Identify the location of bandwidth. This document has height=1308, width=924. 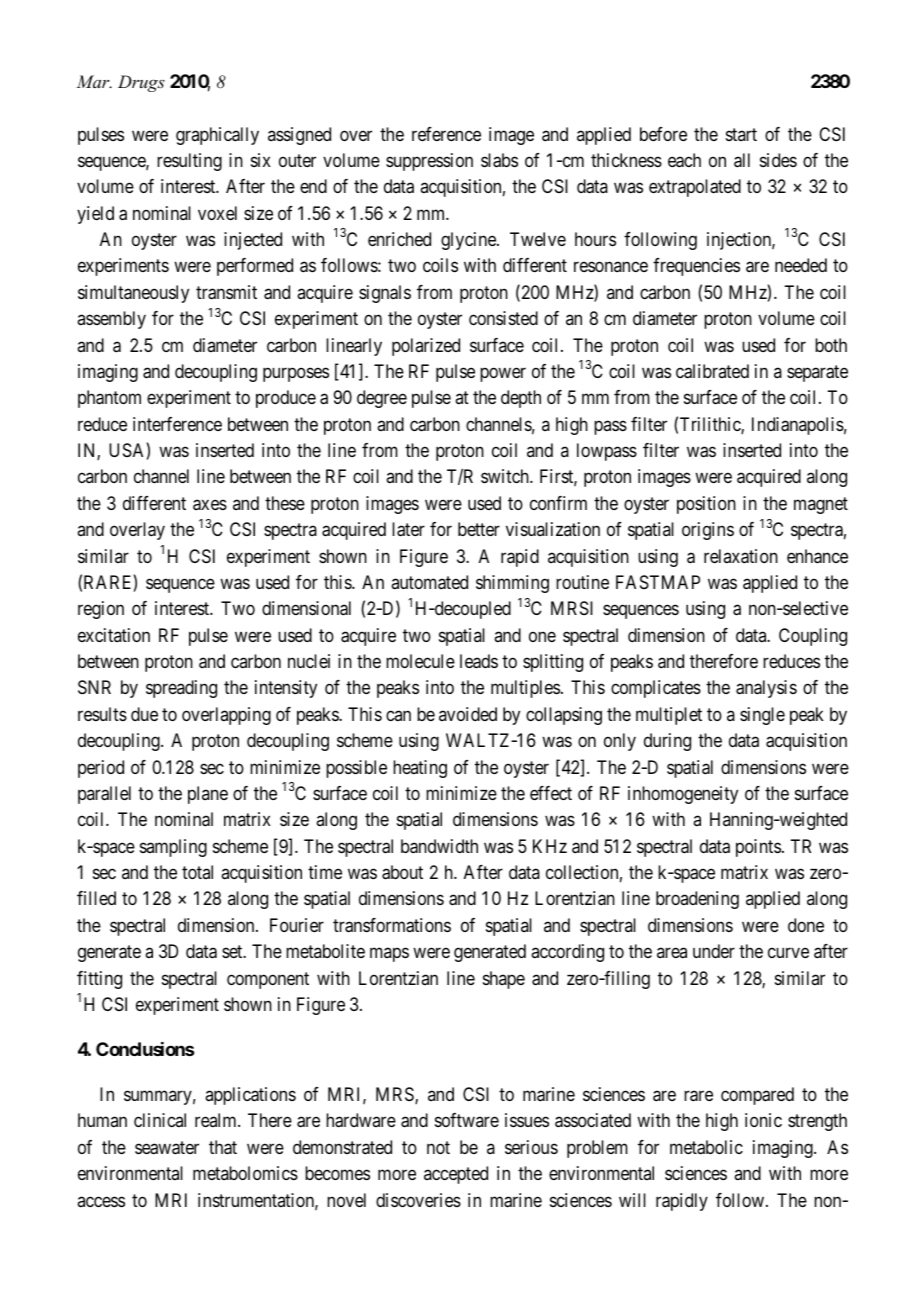
(439, 846).
